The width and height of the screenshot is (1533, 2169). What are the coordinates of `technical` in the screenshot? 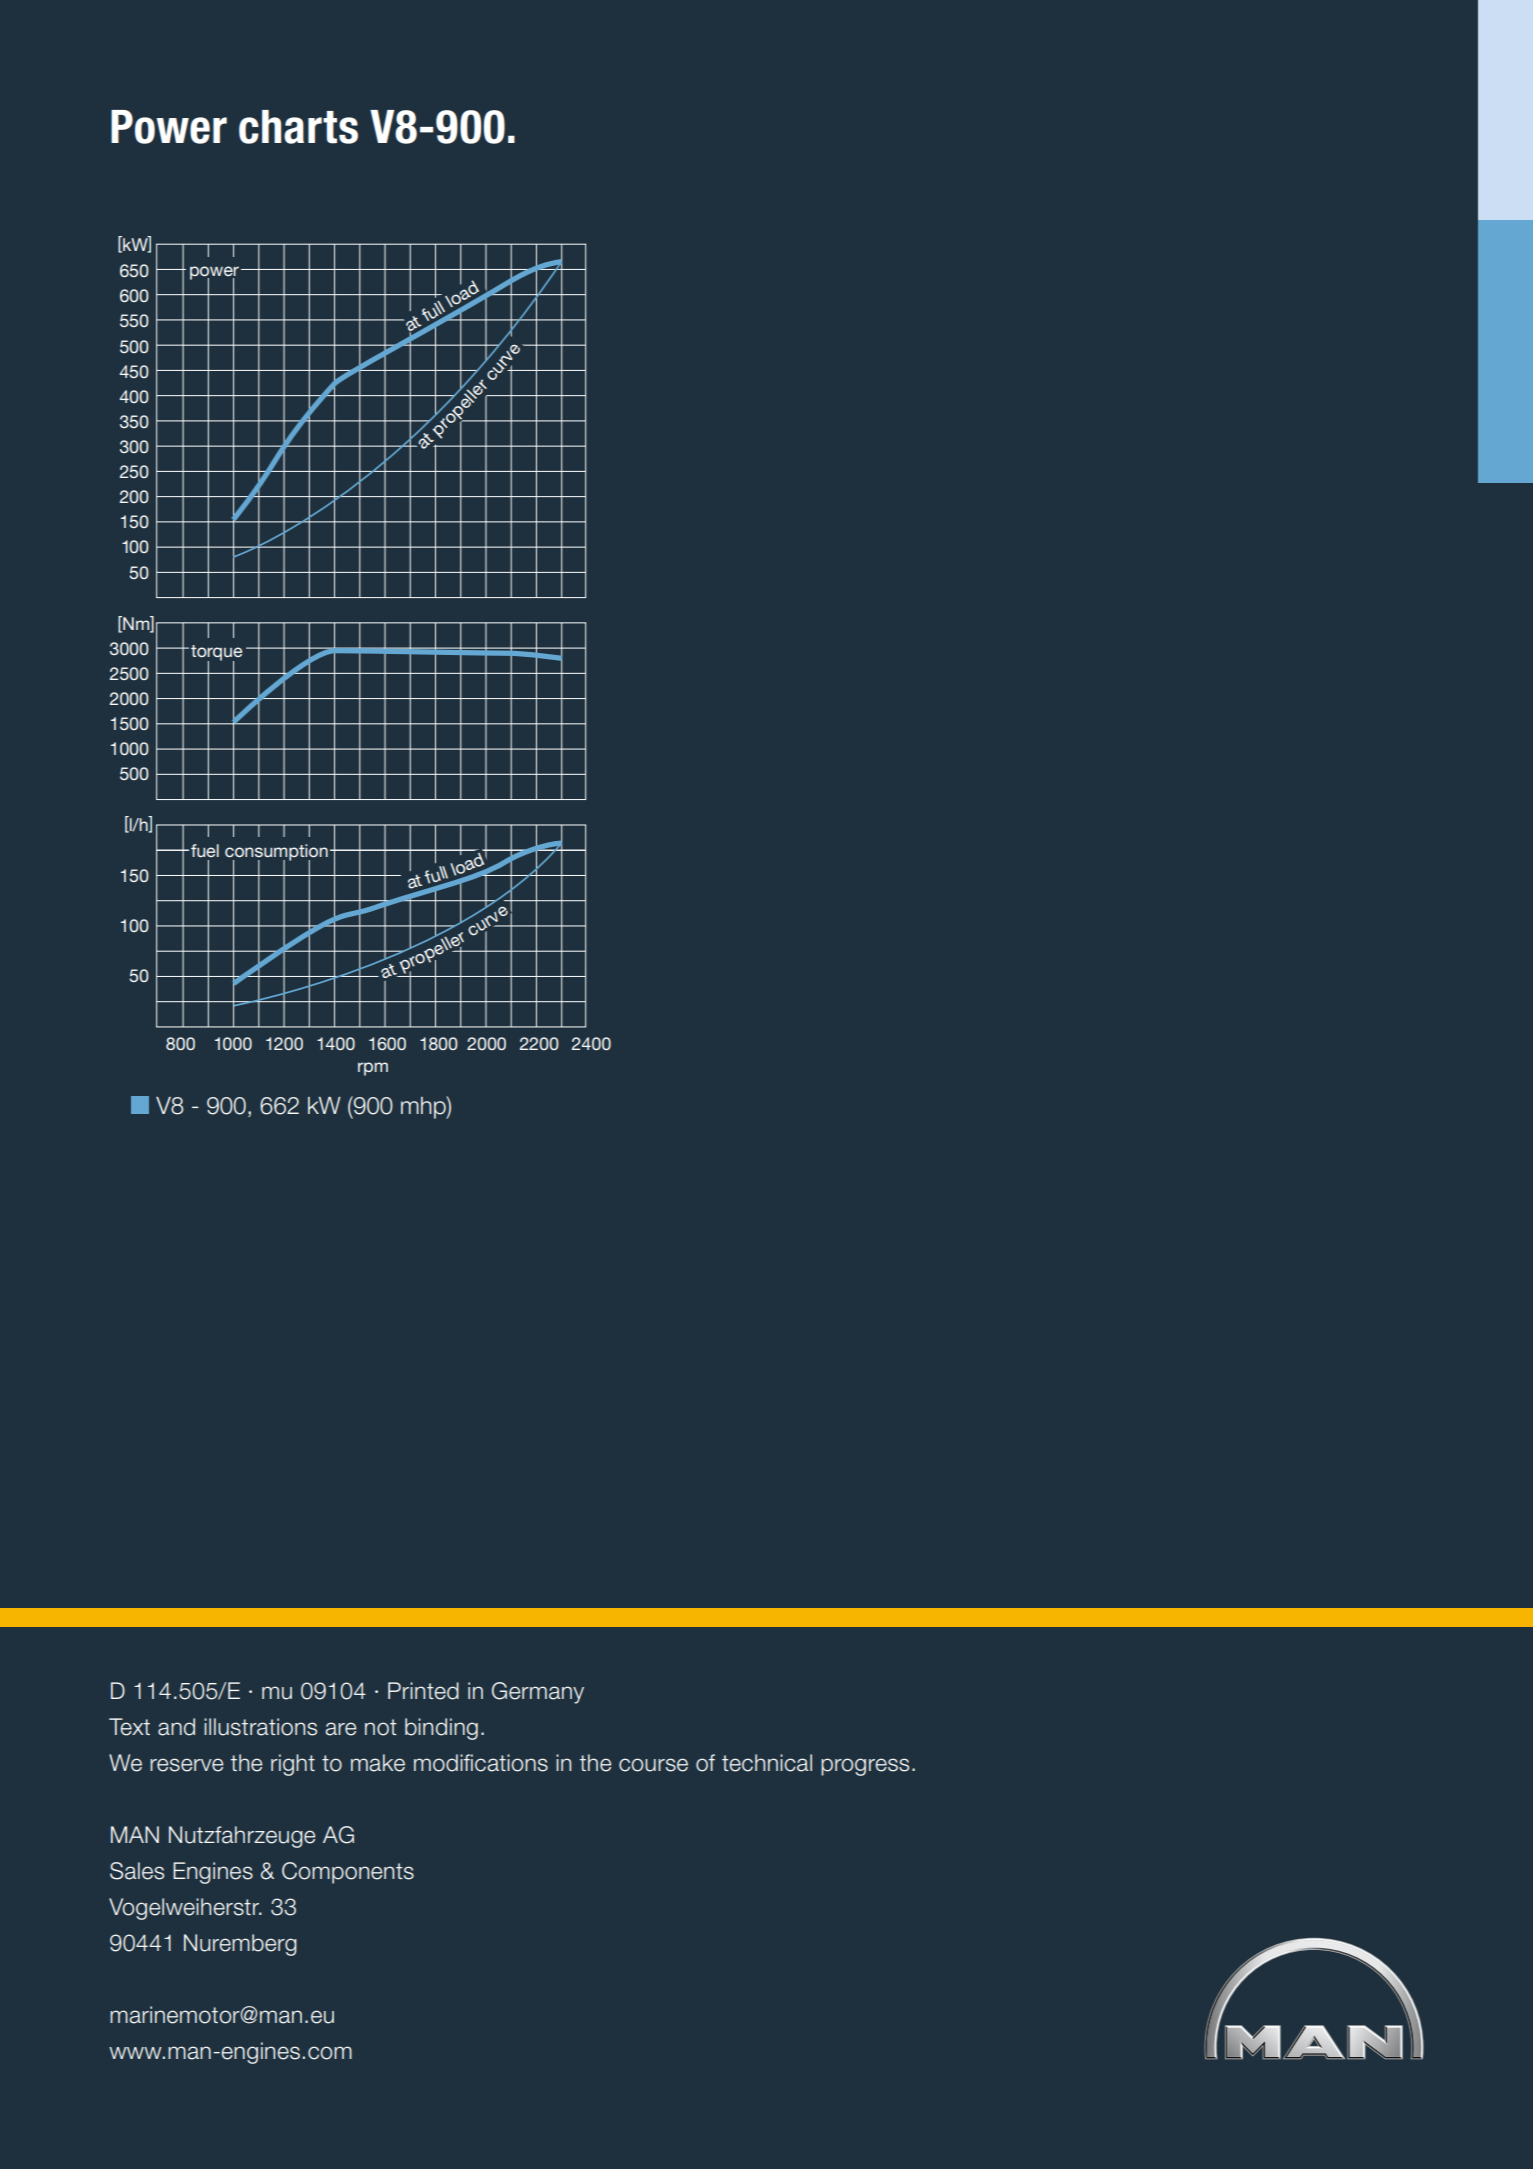 It's located at (767, 1763).
